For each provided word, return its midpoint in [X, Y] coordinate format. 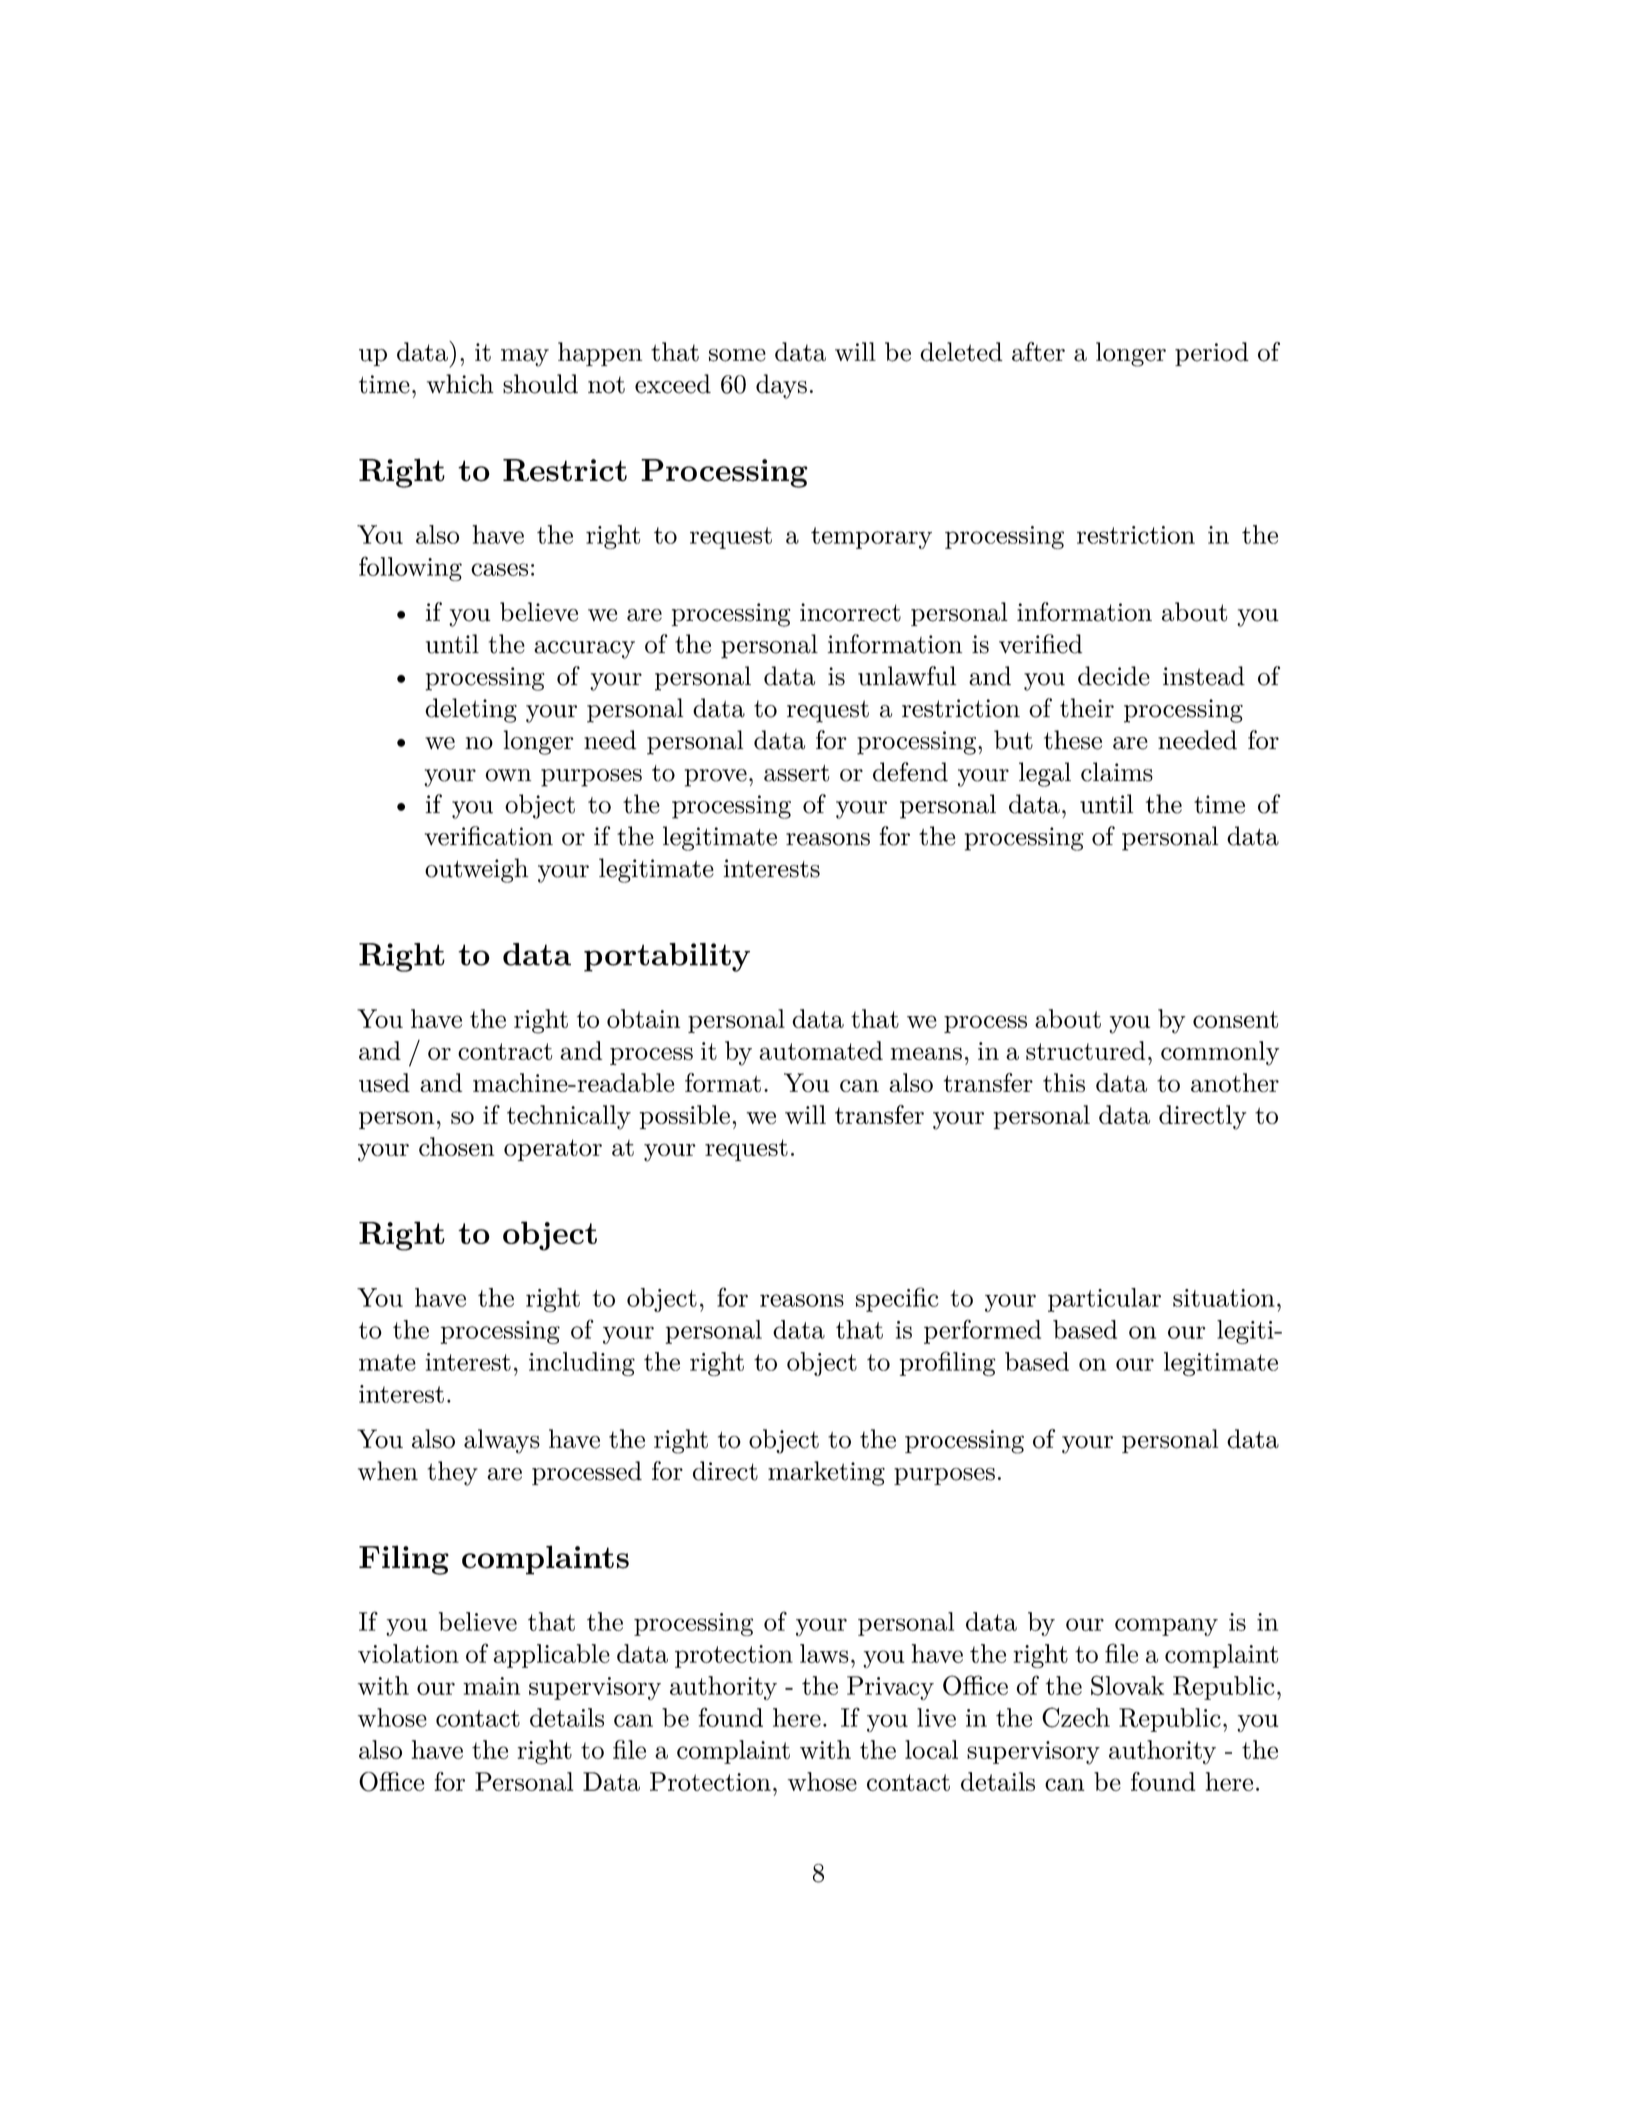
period [1212, 354]
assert [796, 773]
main [491, 1686]
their [1087, 708]
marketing [826, 1473]
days [781, 386]
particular [1104, 1300]
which [460, 384]
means [926, 1053]
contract [505, 1051]
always [502, 1441]
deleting [471, 710]
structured [1085, 1050]
